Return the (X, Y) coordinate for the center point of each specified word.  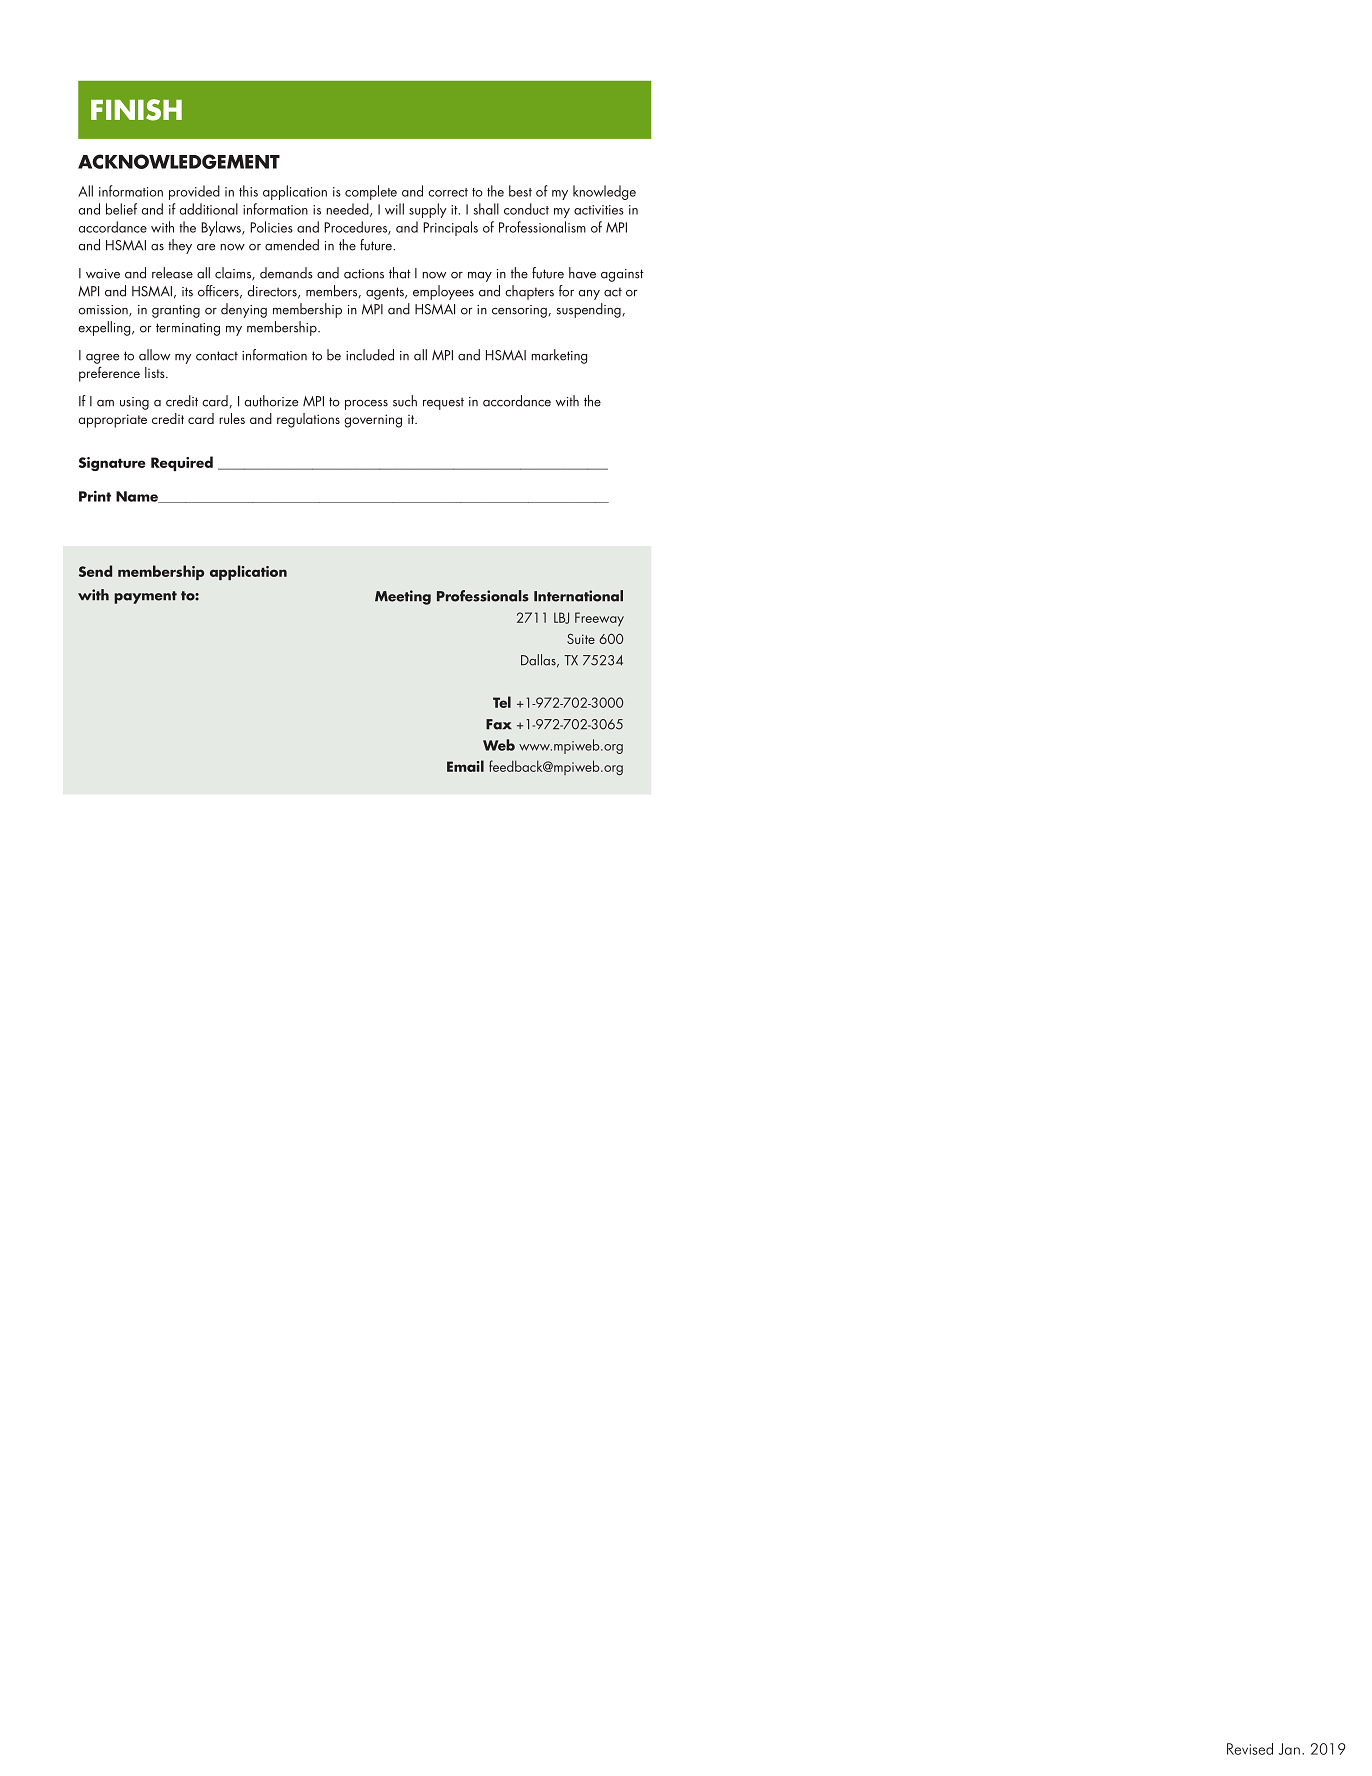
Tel (502, 702)
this (248, 191)
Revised (1250, 1749)
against (622, 275)
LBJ (561, 618)
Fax (499, 724)
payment (145, 597)
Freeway (599, 619)
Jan (1289, 1749)
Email (465, 766)
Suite (581, 638)
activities (599, 210)
